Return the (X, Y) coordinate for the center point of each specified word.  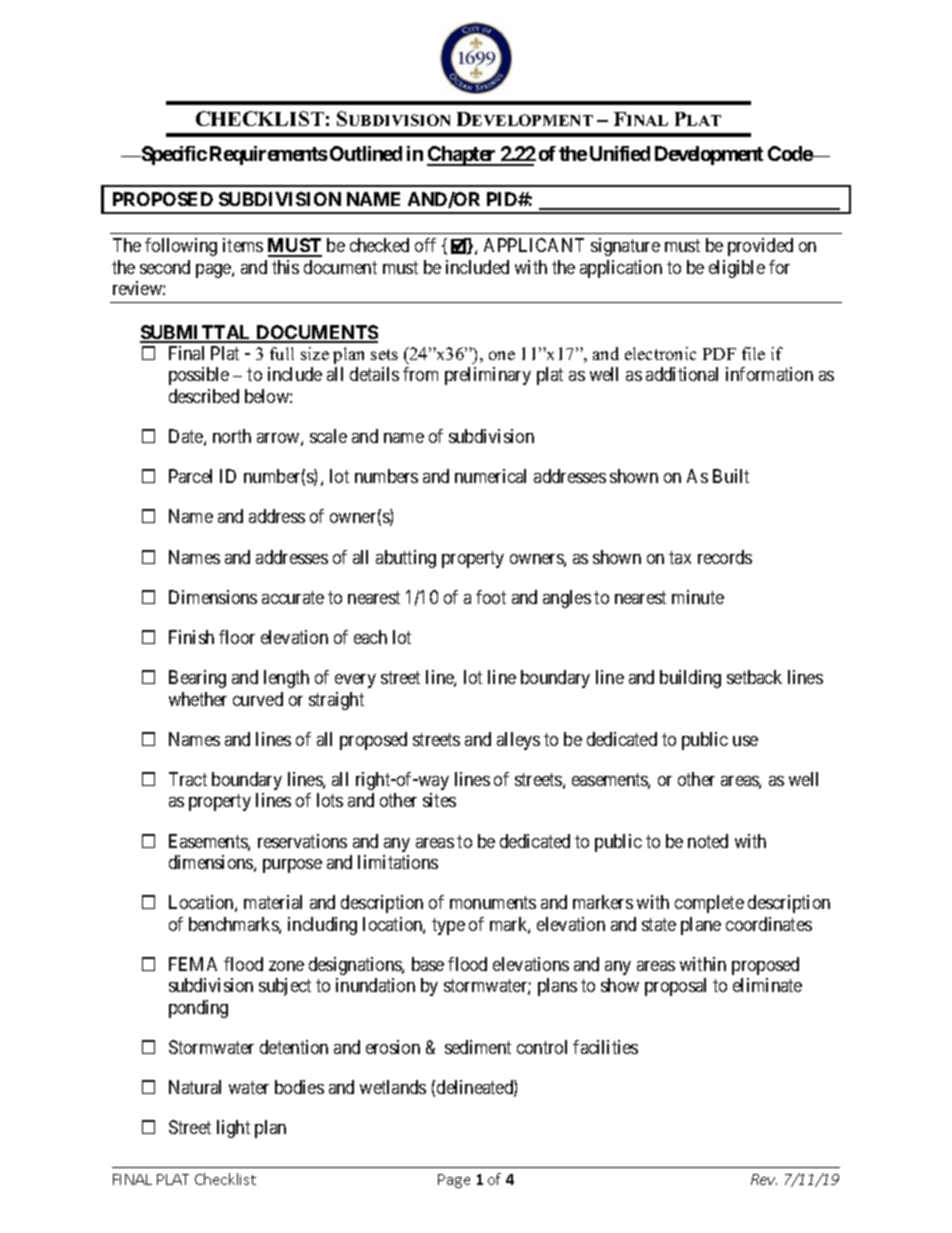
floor (237, 637)
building (690, 679)
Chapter (463, 156)
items (243, 245)
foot (491, 597)
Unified (620, 153)
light (233, 1129)
